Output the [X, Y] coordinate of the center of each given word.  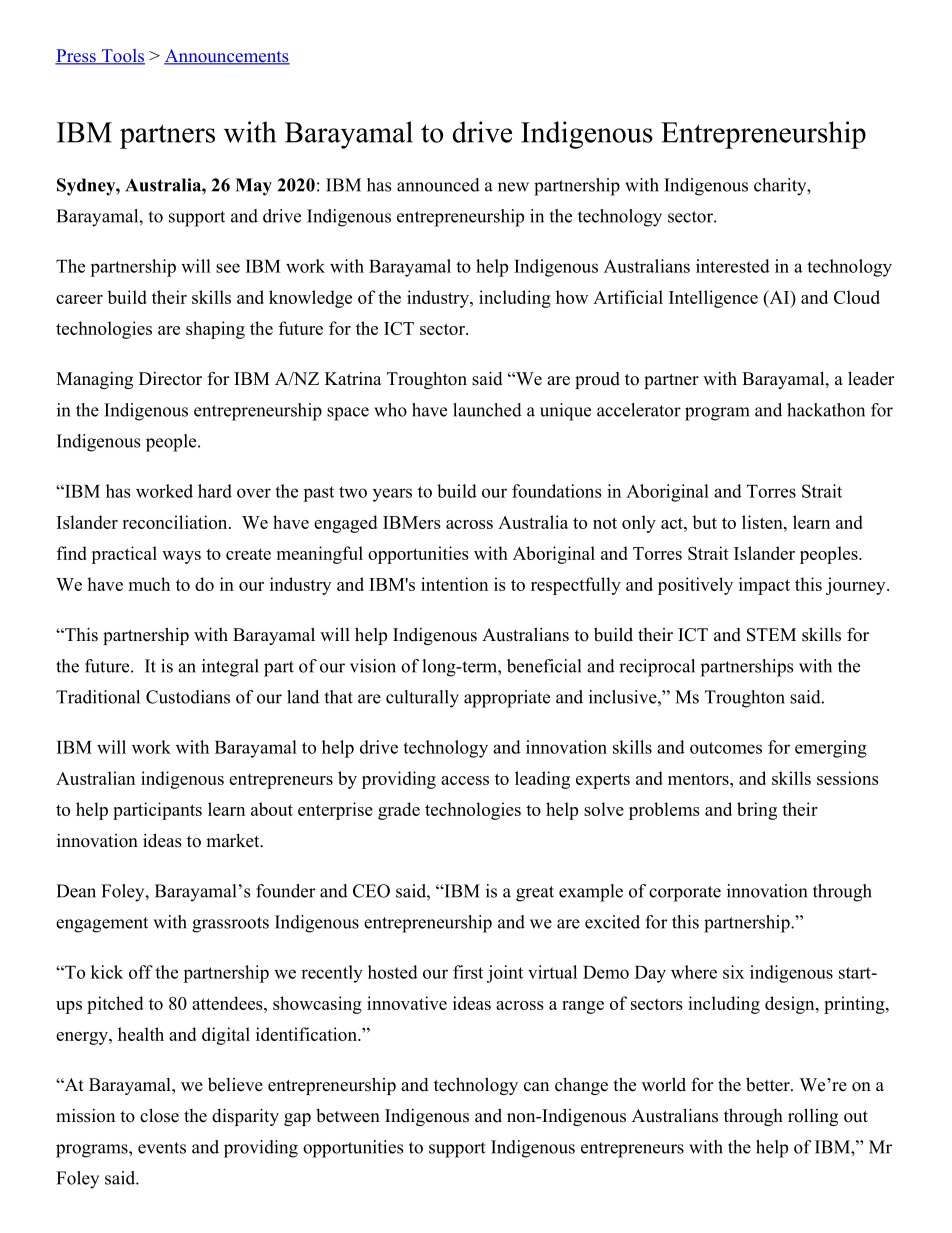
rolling [813, 1117]
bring [757, 811]
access [465, 780]
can [536, 1087]
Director [170, 379]
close [159, 1115]
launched [487, 410]
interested [733, 266]
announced [438, 185]
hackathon [826, 410]
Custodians [188, 697]
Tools [122, 57]
